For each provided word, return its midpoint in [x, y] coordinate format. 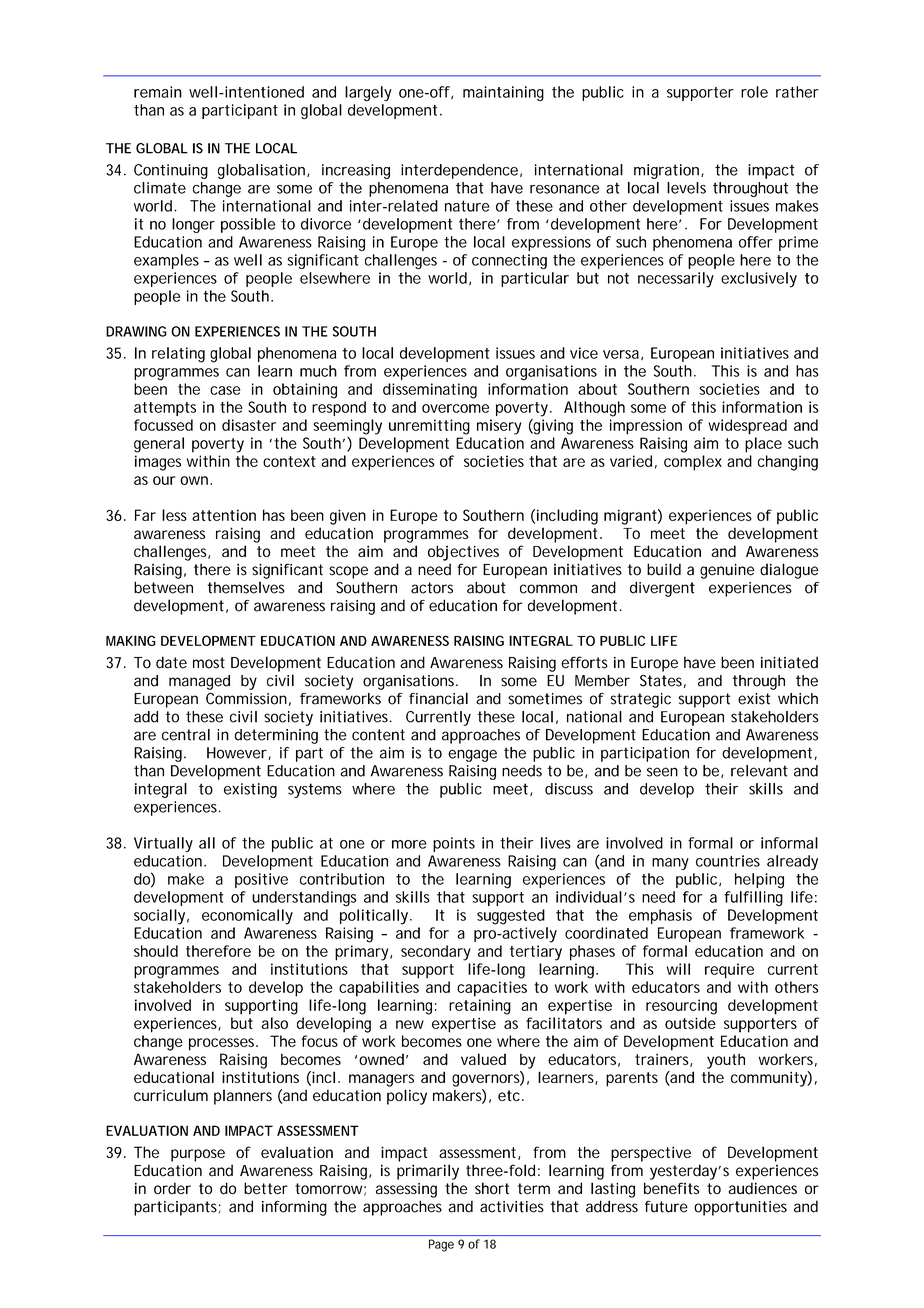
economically [247, 917]
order [172, 1188]
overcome [455, 408]
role [754, 92]
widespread [747, 427]
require [729, 971]
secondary [436, 953]
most [209, 663]
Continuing [171, 171]
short [492, 1188]
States [663, 681]
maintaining [503, 94]
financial [438, 698]
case [225, 390]
